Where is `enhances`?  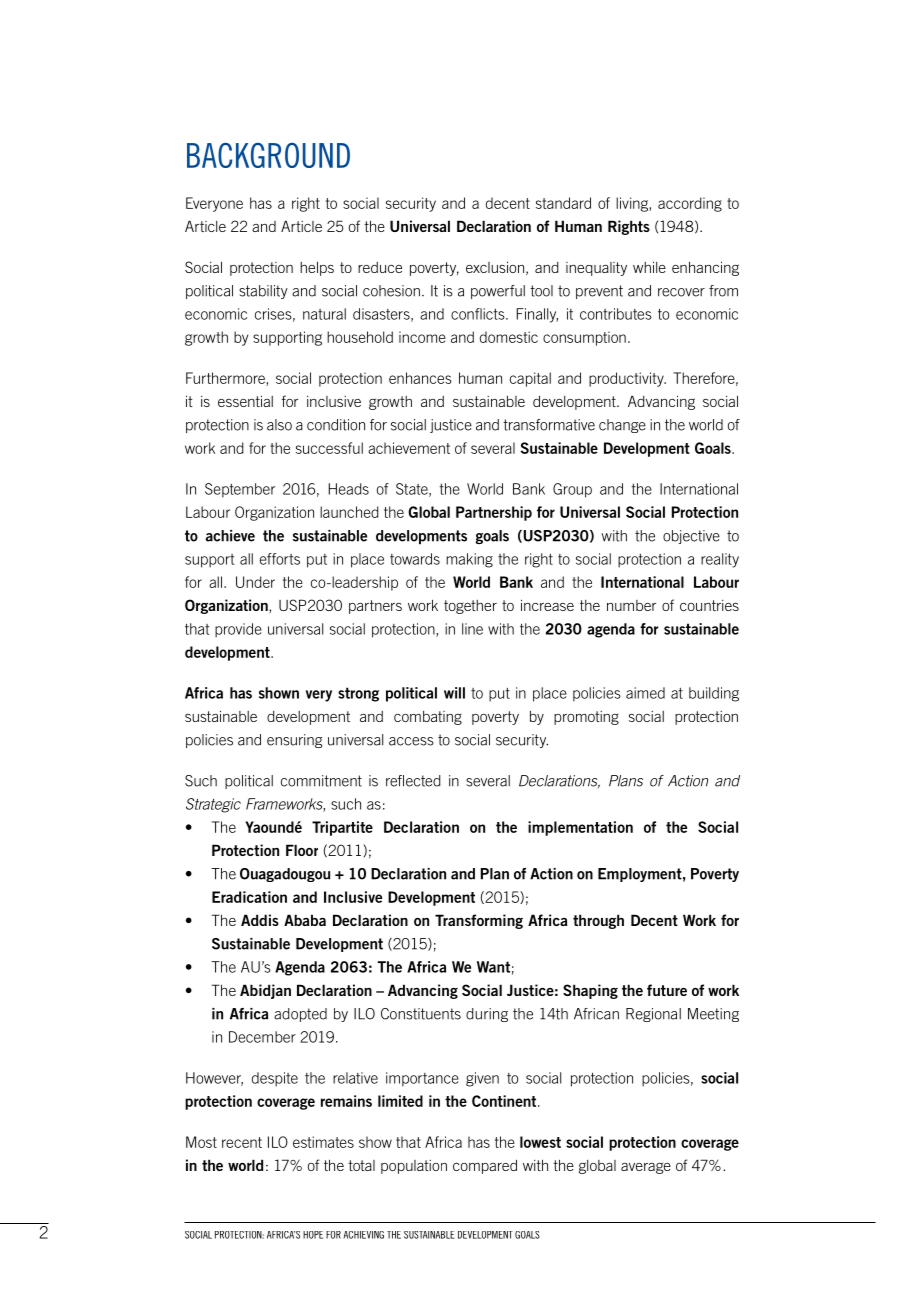 enhances is located at coordinates (420, 378).
